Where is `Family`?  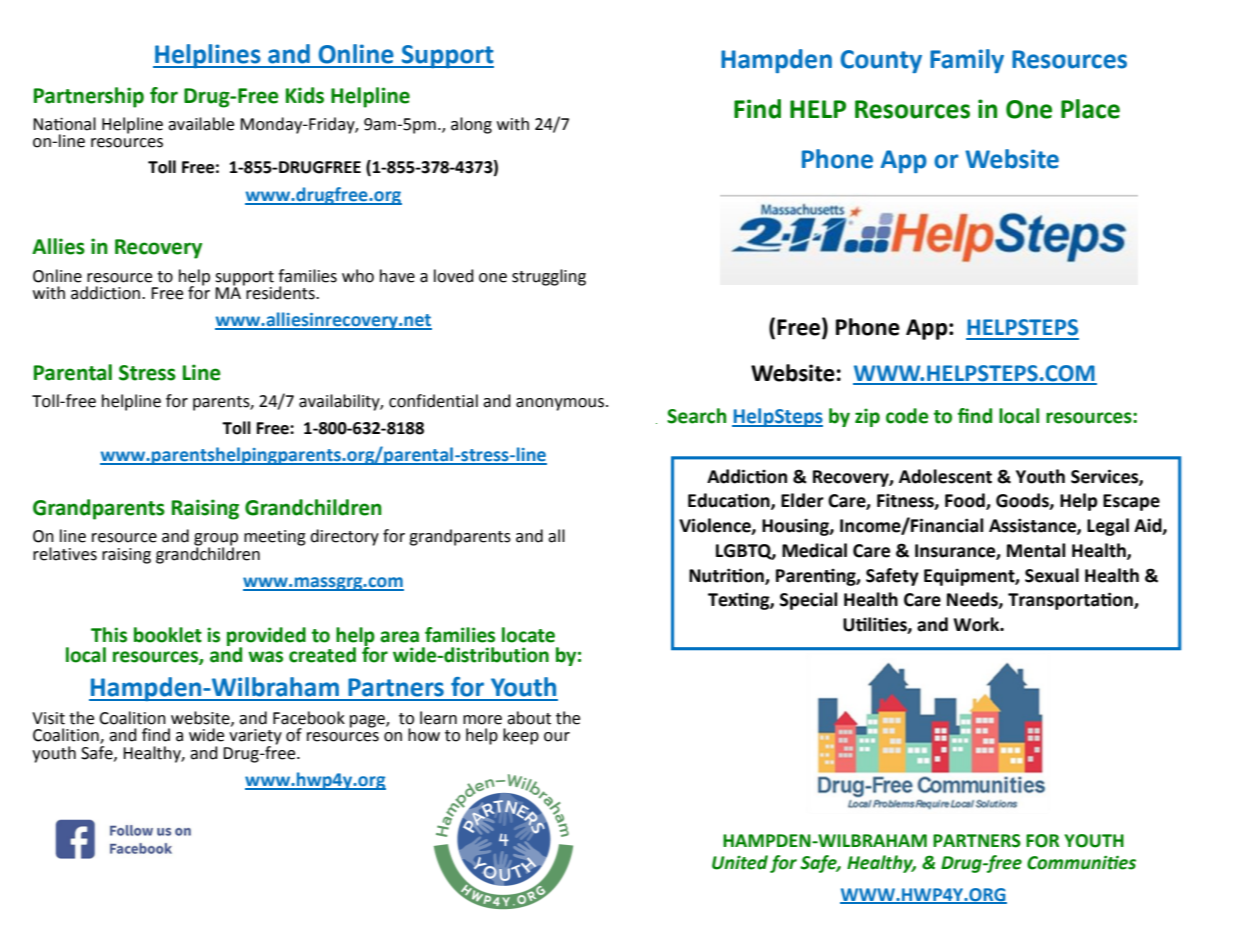 Family is located at coordinates (967, 61).
